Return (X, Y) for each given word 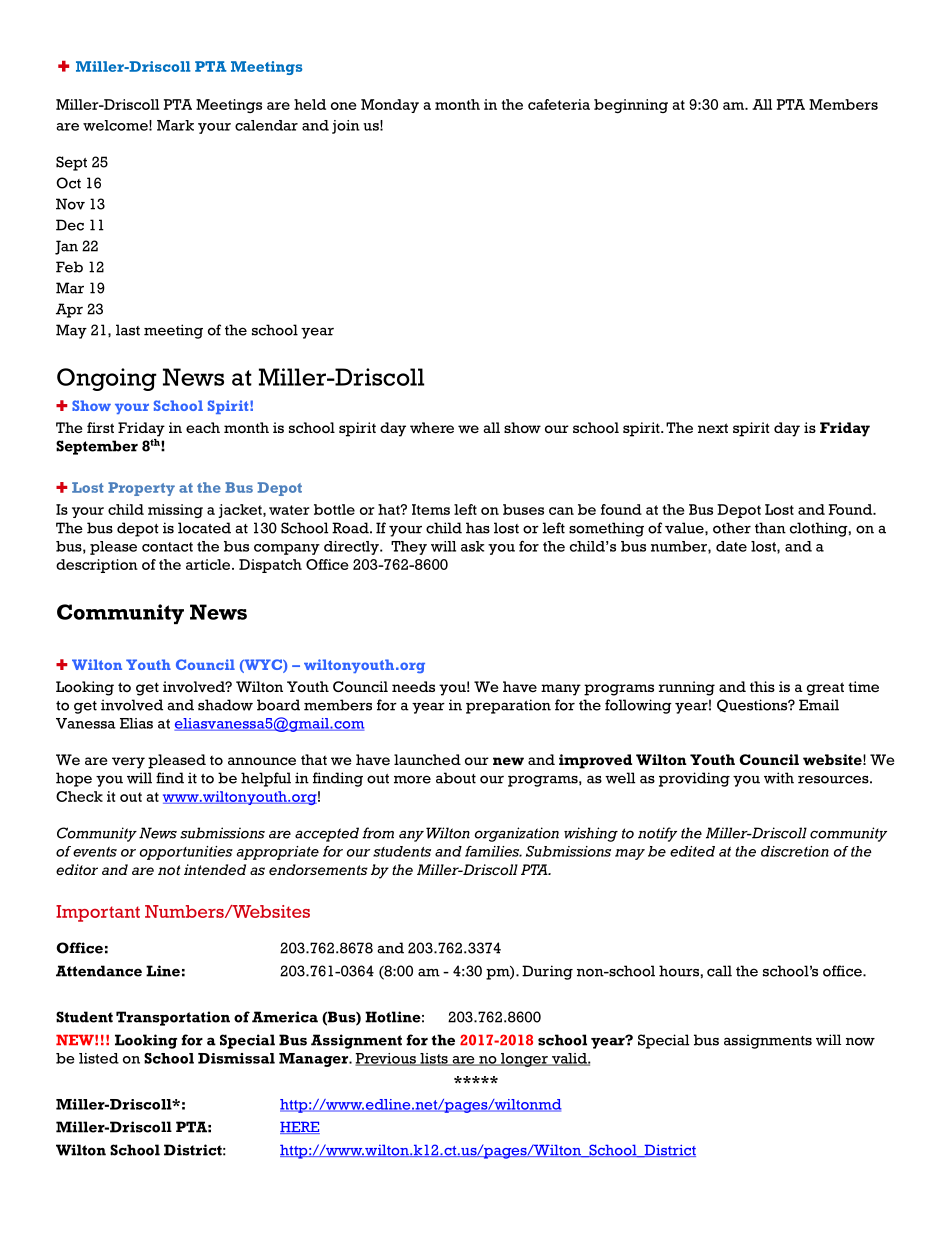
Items (431, 509)
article (209, 564)
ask (472, 546)
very (128, 763)
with (779, 778)
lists (434, 1059)
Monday (390, 106)
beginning (631, 106)
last (128, 330)
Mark (175, 125)
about (456, 778)
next (713, 428)
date (731, 546)
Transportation (173, 1018)
